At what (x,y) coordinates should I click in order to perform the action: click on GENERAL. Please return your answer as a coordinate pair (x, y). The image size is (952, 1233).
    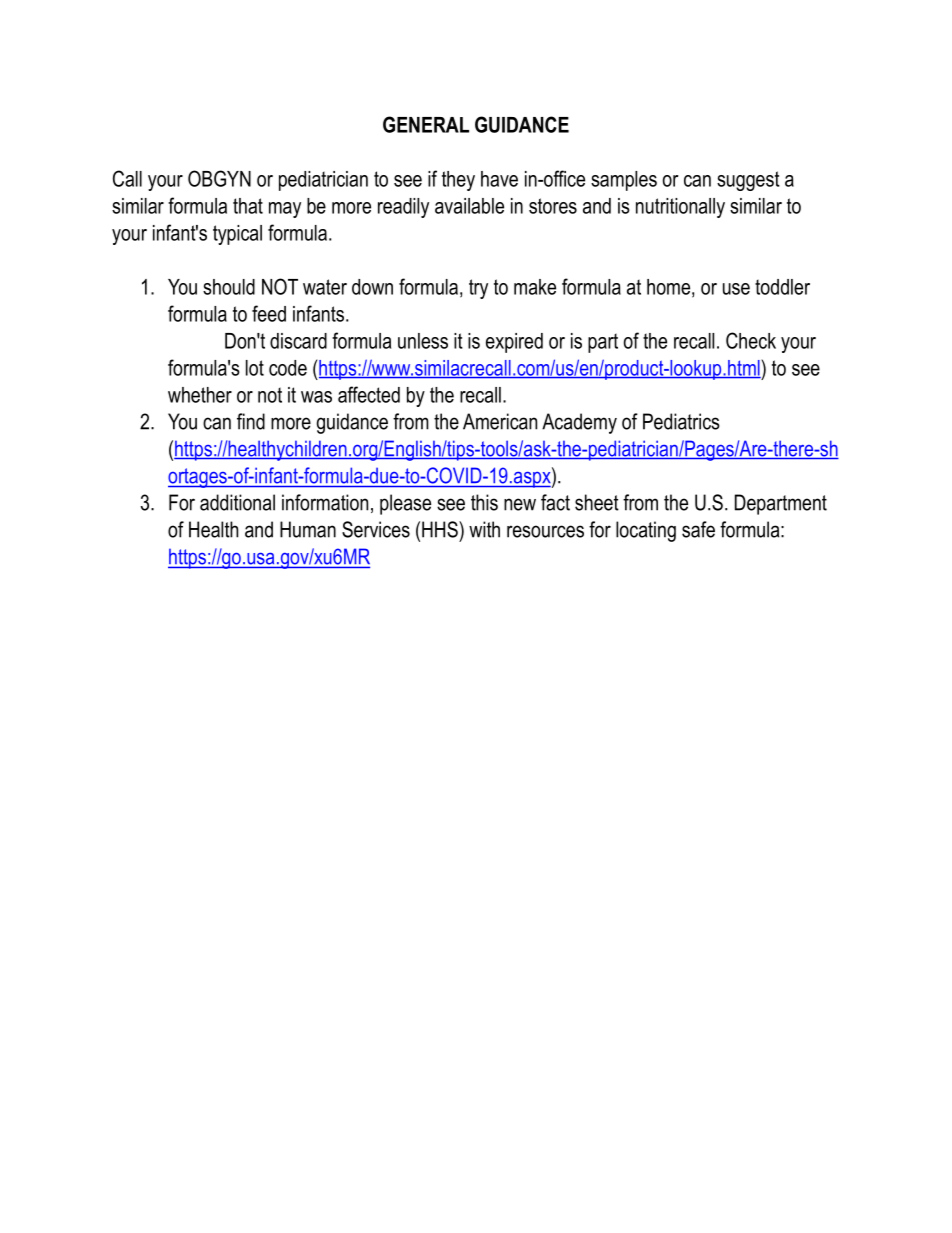
    Looking at the image, I should click on (426, 124).
